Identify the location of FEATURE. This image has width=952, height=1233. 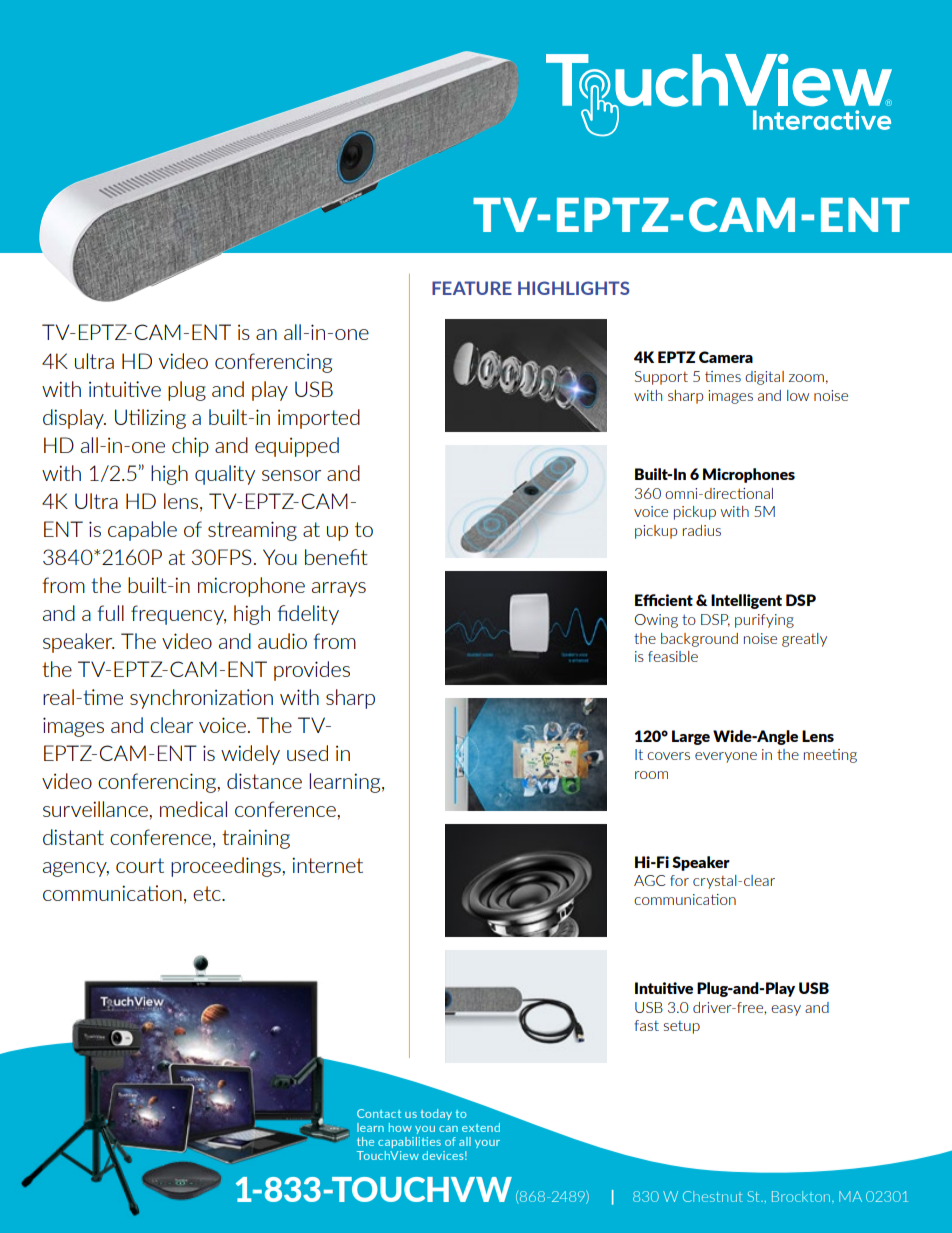
(472, 288).
